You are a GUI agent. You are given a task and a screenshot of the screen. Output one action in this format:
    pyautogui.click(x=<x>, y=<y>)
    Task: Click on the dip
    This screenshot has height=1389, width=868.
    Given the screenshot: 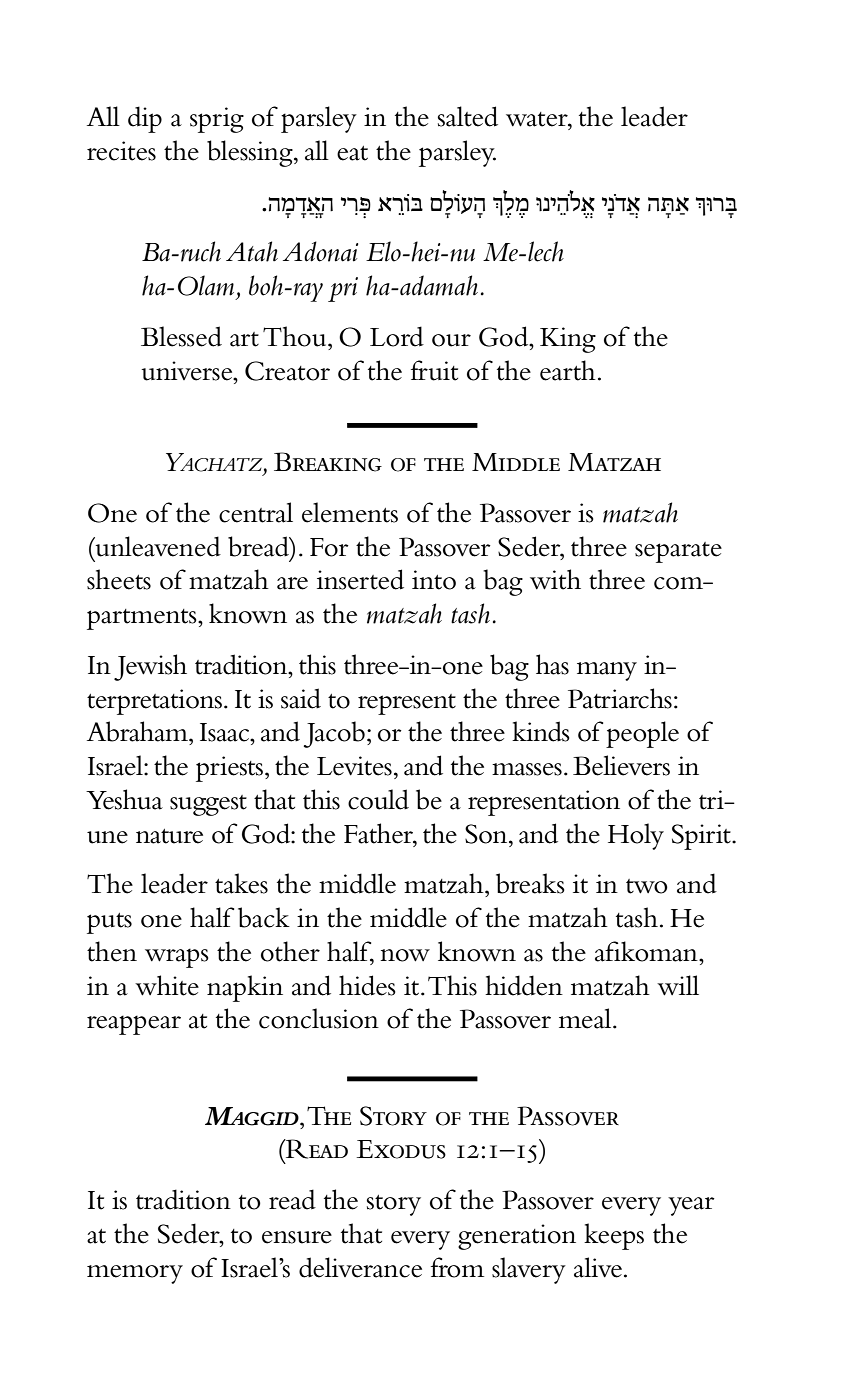 What is the action you would take?
    pyautogui.click(x=145, y=119)
